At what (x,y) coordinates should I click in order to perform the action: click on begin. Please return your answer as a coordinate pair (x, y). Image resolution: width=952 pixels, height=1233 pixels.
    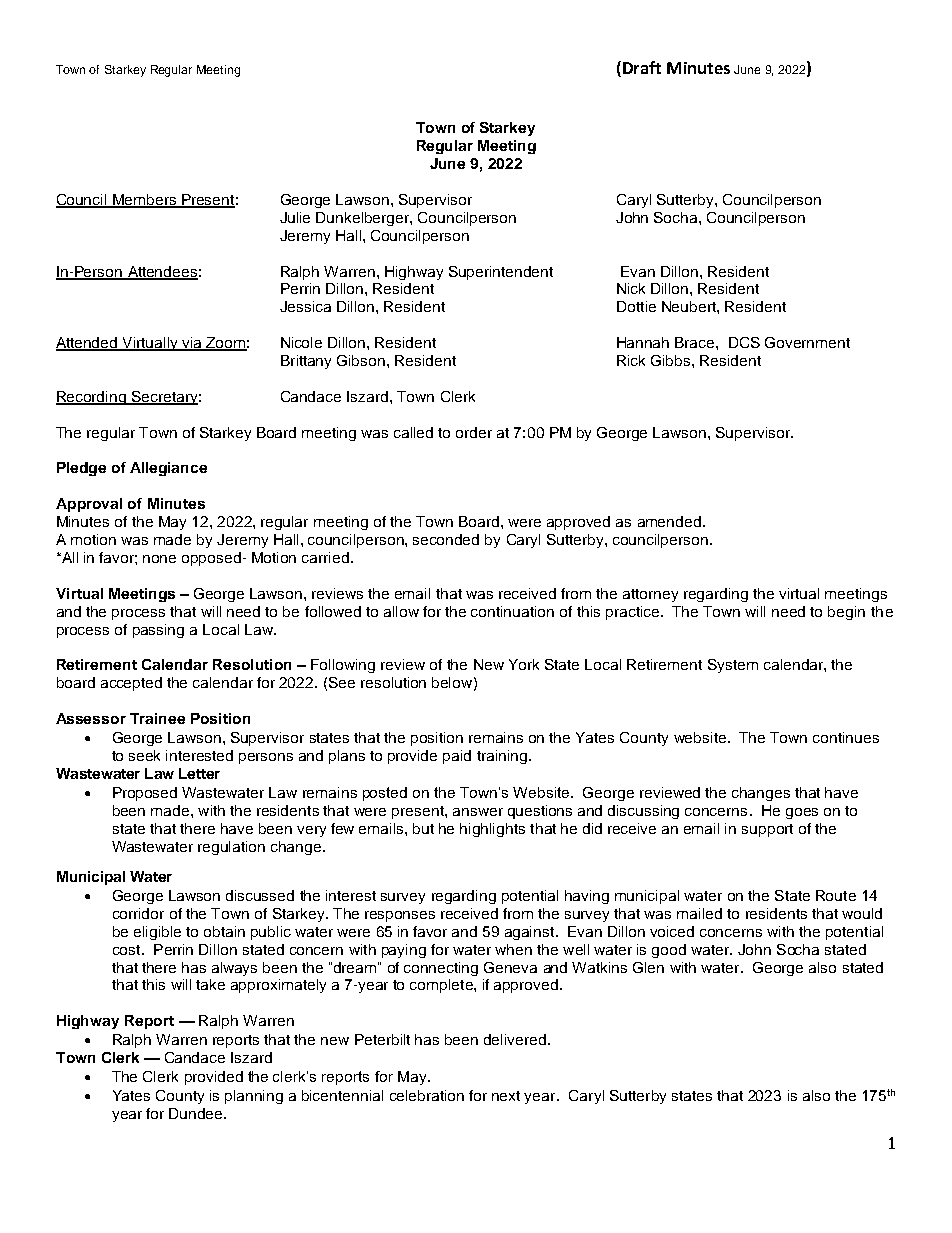
    Looking at the image, I should click on (846, 613).
